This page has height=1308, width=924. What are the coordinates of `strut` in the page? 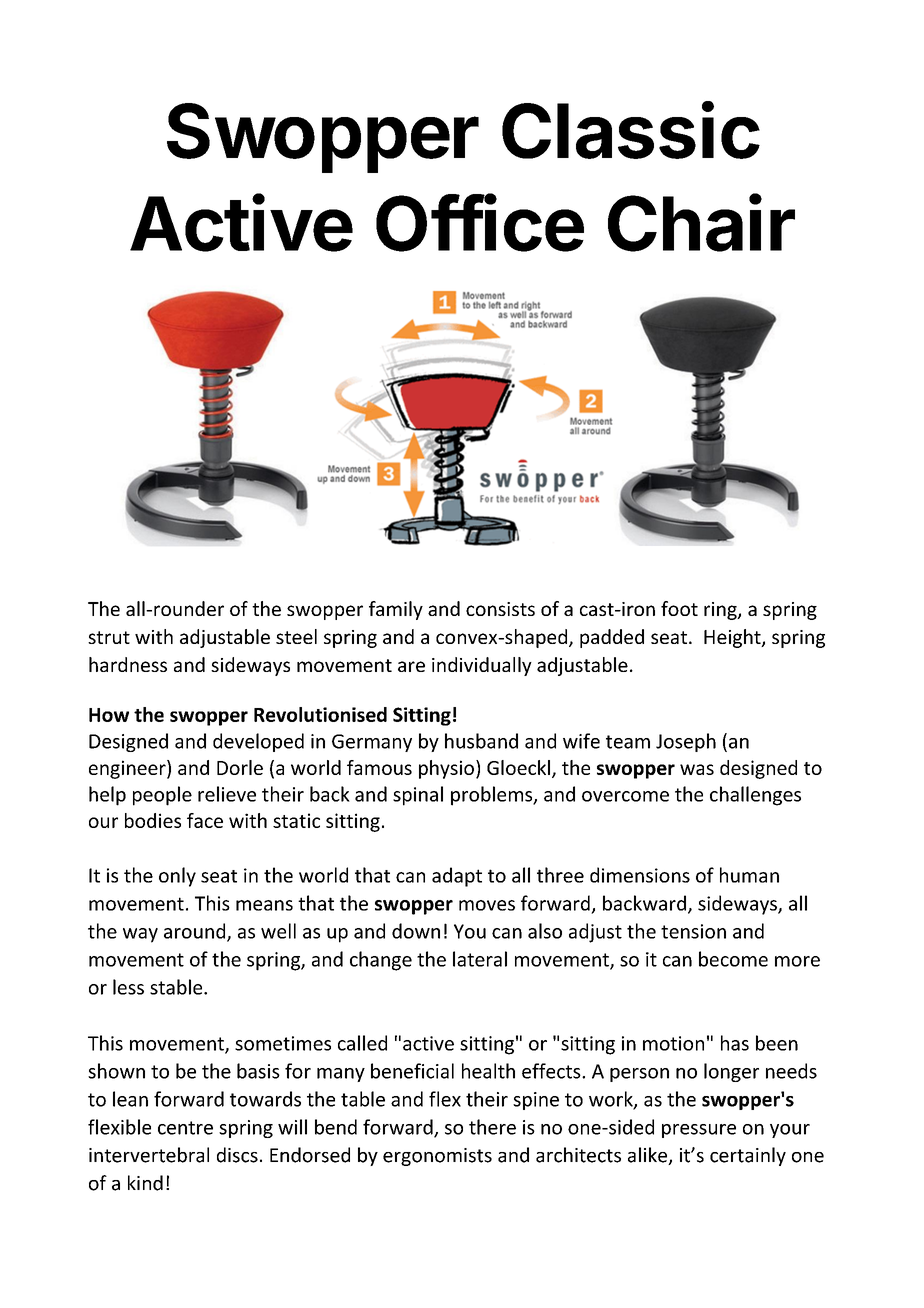 It's located at (109, 637).
